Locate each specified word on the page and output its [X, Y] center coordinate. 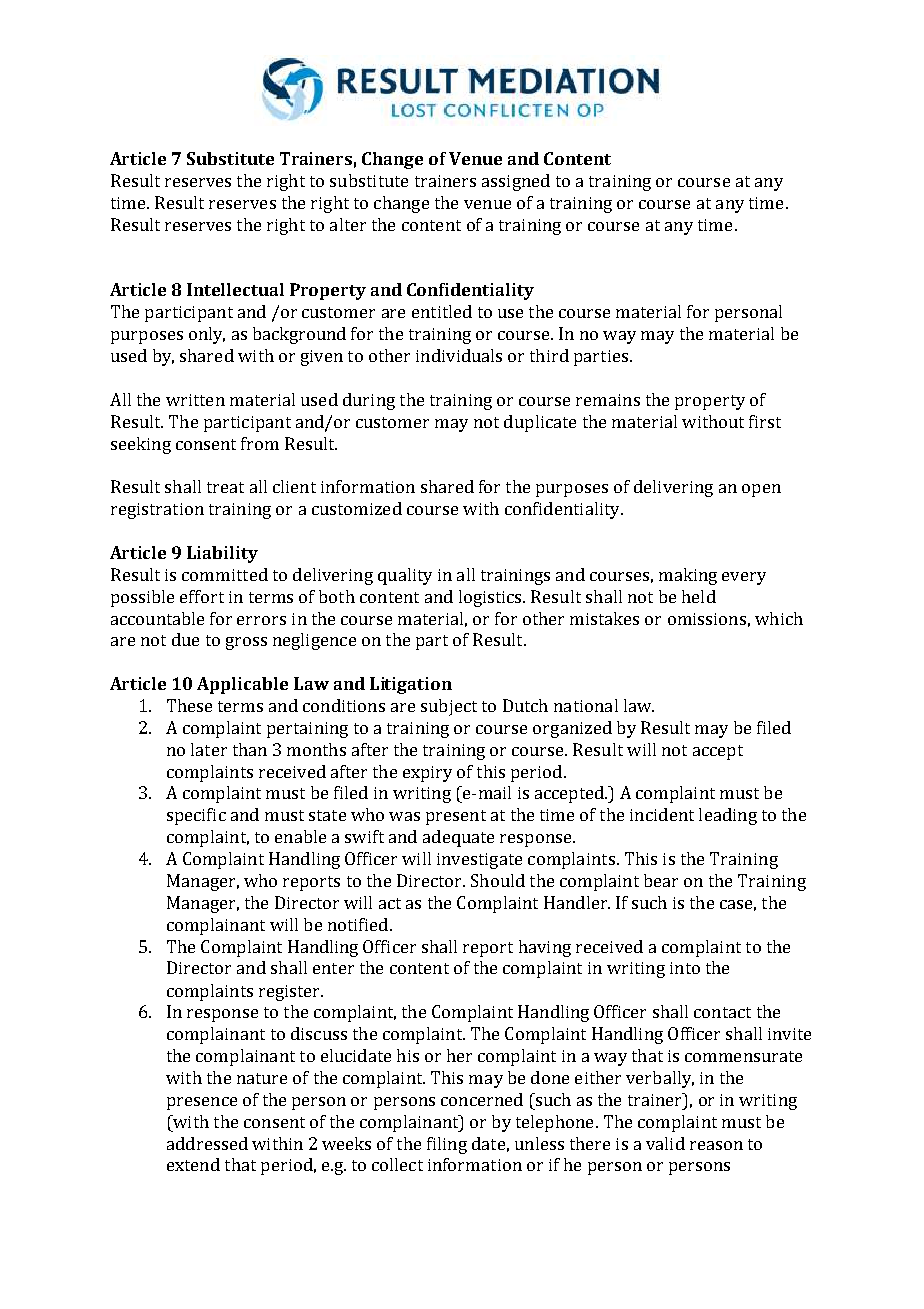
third [549, 355]
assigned [516, 182]
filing [447, 1145]
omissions [707, 619]
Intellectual [235, 289]
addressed [207, 1143]
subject [449, 707]
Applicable [242, 685]
